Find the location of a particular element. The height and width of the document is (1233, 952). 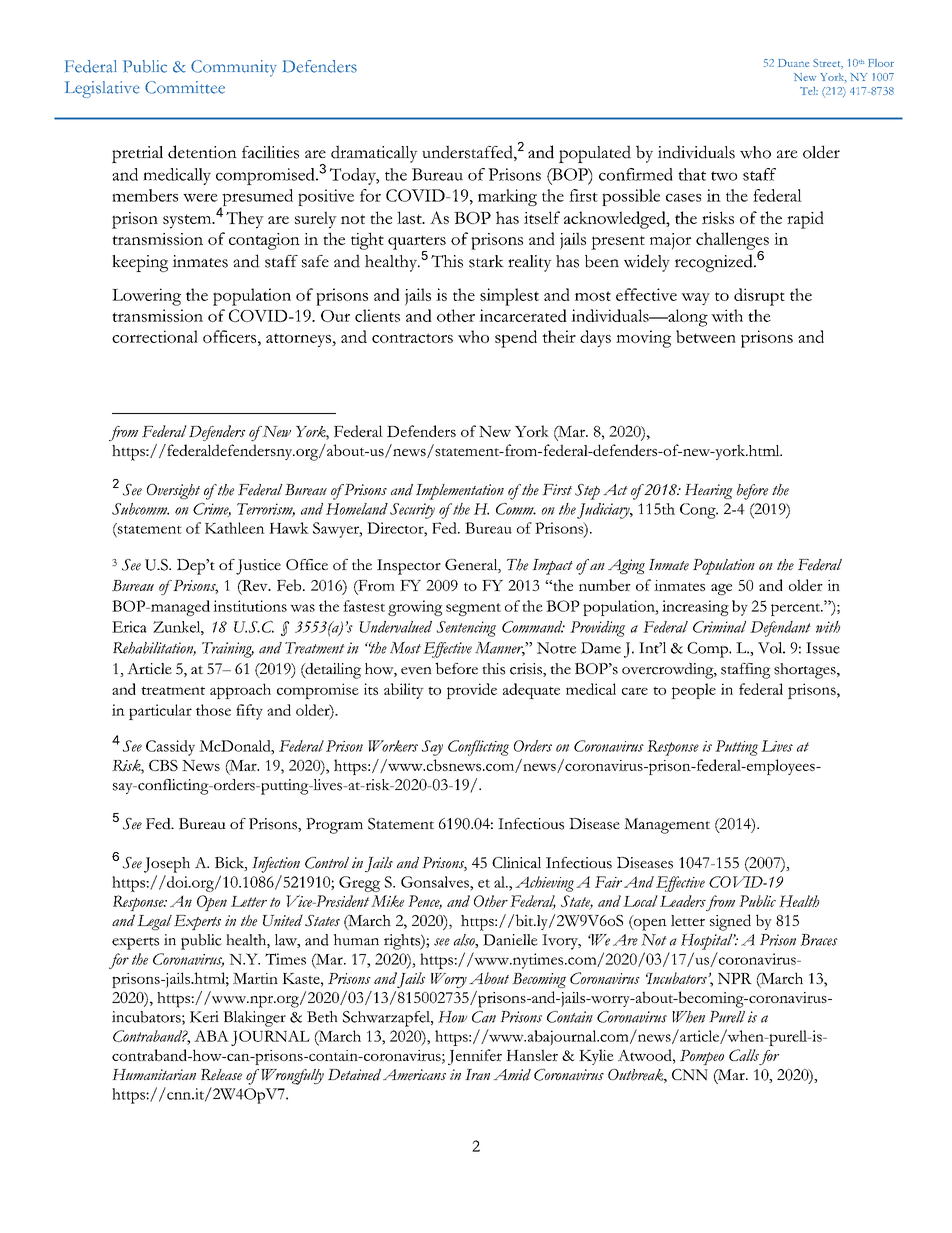

detention is located at coordinates (202, 152).
